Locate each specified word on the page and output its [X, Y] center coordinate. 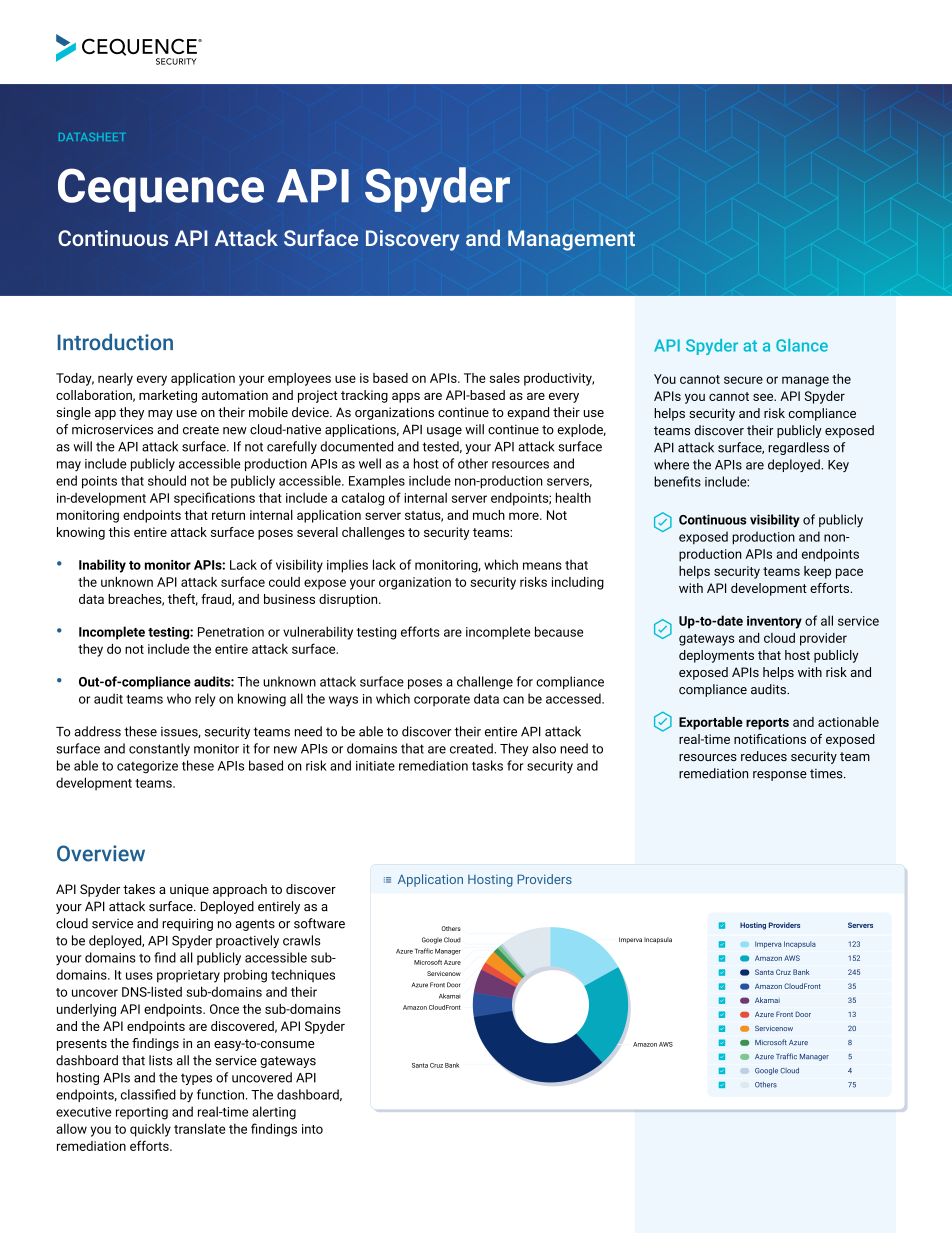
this [119, 532]
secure [743, 380]
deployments [716, 656]
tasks [487, 765]
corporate [442, 700]
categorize [147, 767]
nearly [115, 379]
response [780, 776]
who [179, 698]
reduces [764, 756]
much [489, 515]
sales [505, 378]
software [319, 923]
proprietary [188, 976]
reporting [142, 1113]
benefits [677, 481]
